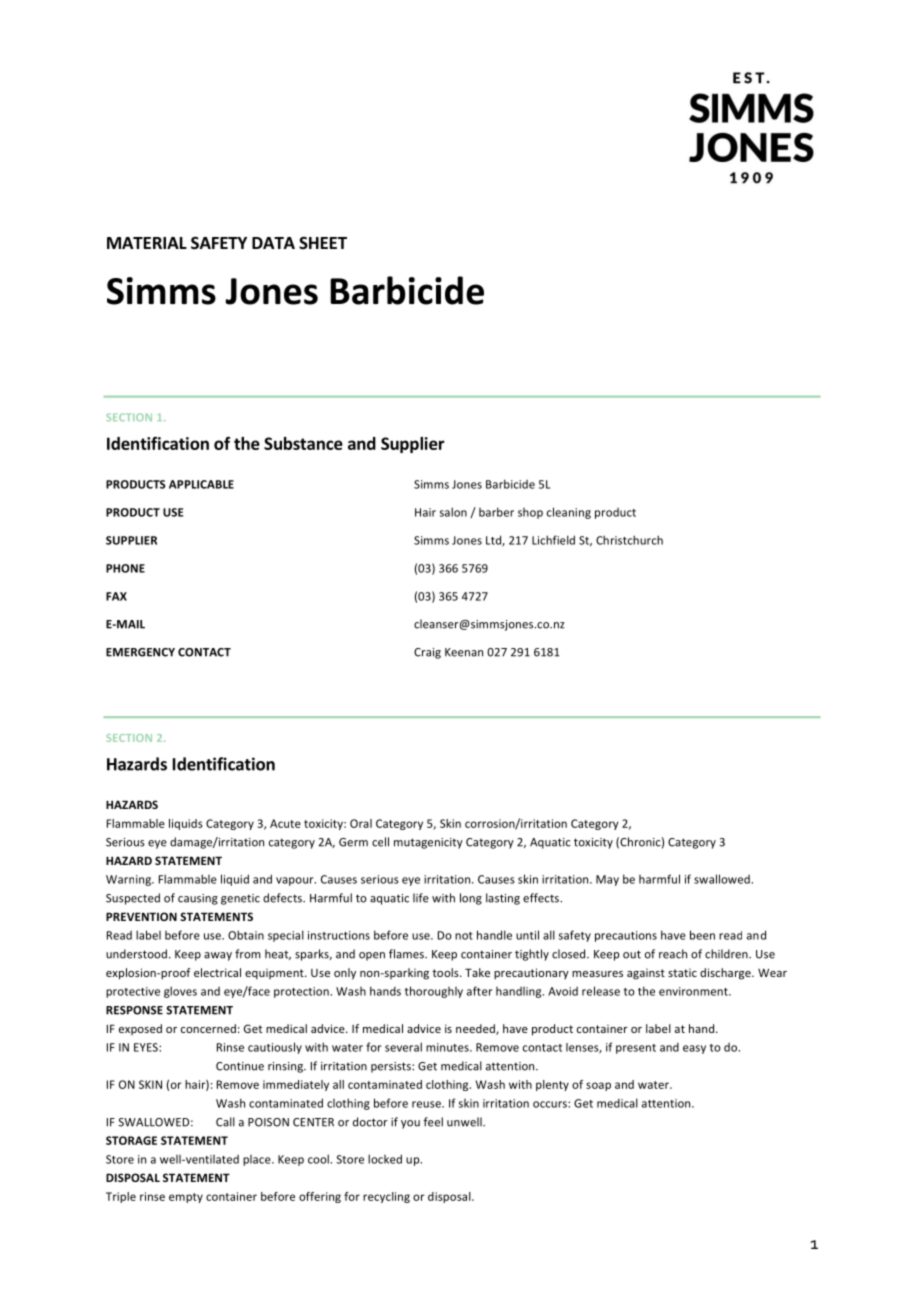 The width and height of the screenshot is (924, 1309). Describe the element at coordinates (323, 243) in the screenshot. I see `SHEET` at that location.
